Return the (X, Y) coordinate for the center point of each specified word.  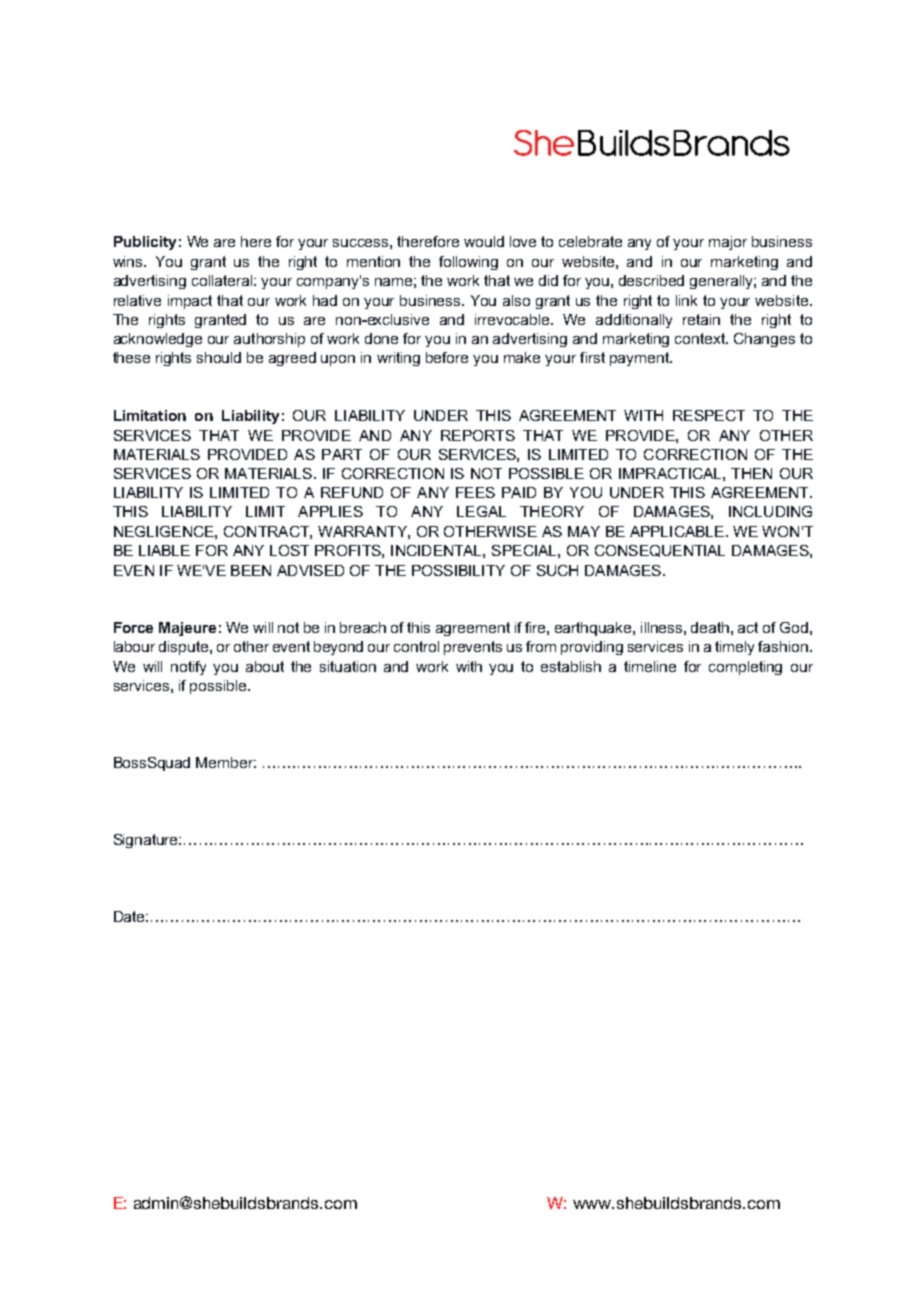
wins (129, 261)
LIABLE (164, 550)
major (728, 243)
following (468, 263)
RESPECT (709, 415)
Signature (147, 841)
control (416, 646)
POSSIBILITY (458, 570)
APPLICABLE (677, 531)
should (219, 357)
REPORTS (478, 435)
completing (745, 668)
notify (188, 668)
